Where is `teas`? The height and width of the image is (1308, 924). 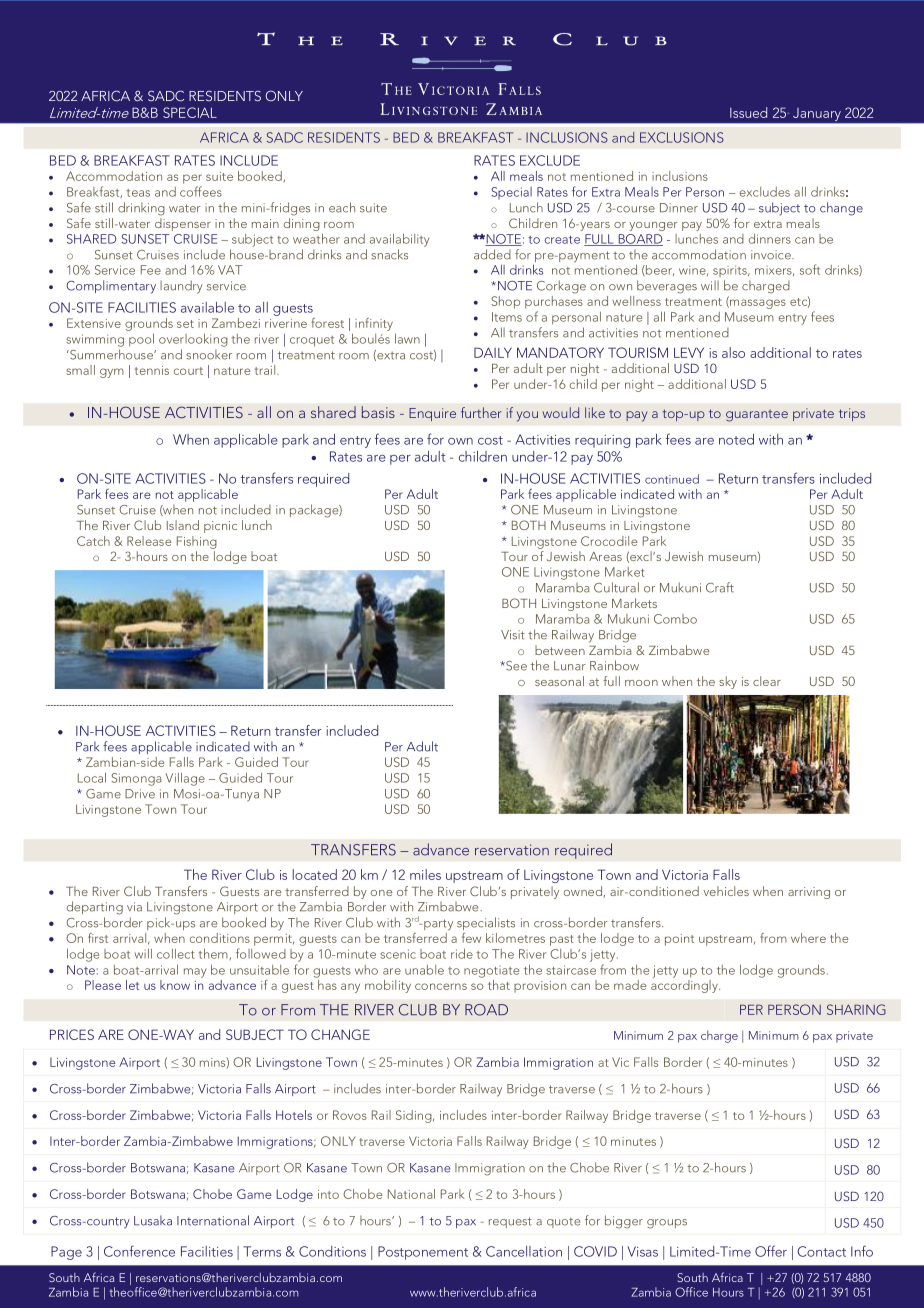 teas is located at coordinates (138, 193).
